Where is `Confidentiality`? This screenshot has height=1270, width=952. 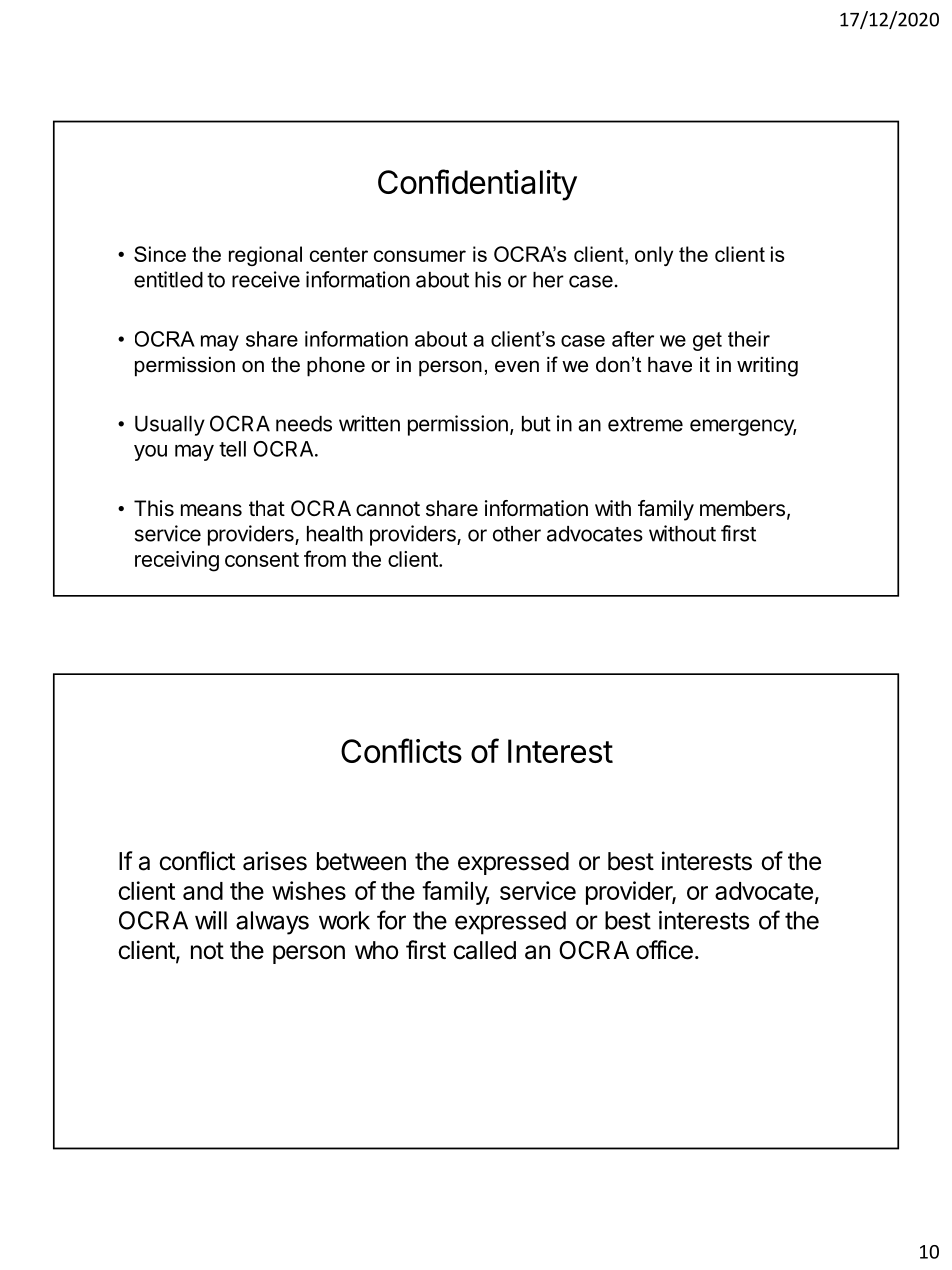
Confidentiality is located at coordinates (477, 185).
